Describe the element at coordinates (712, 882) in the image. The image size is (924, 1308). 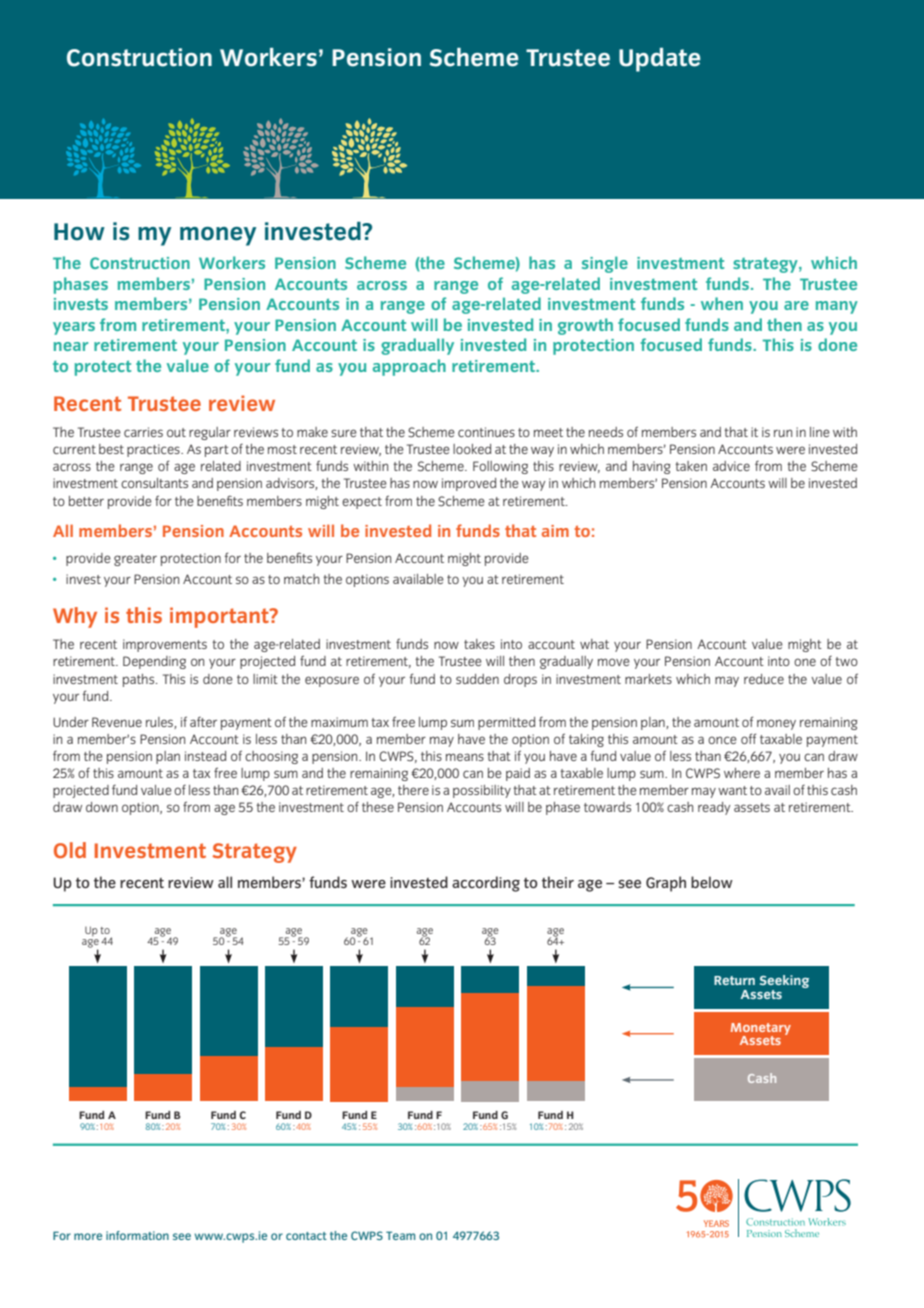
I see `below` at that location.
